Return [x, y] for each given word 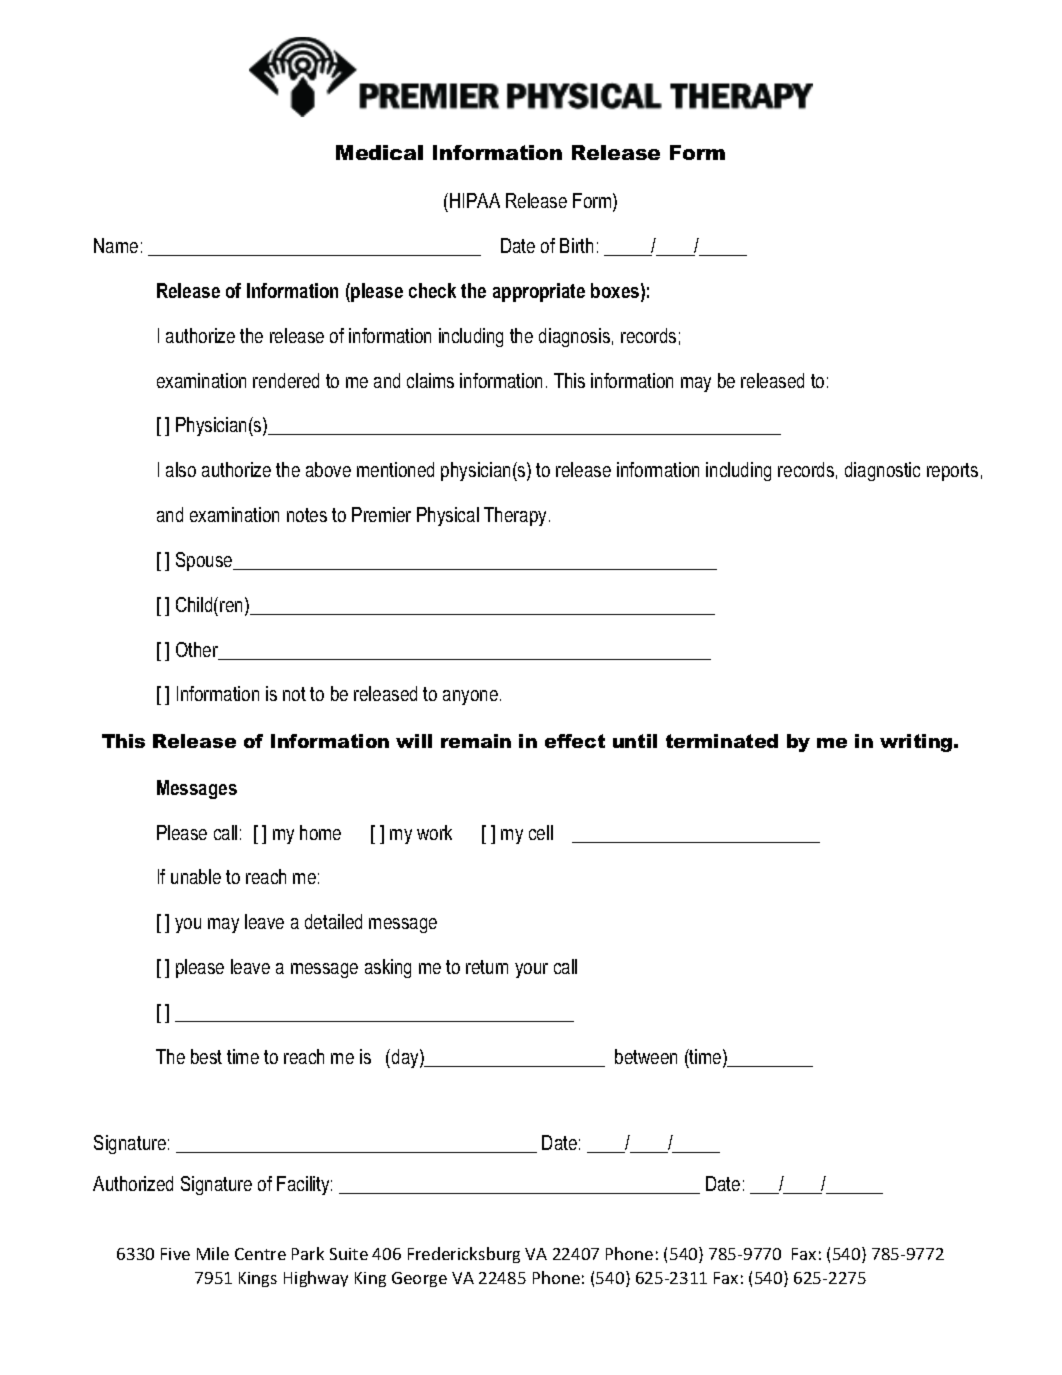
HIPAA [475, 200]
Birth [576, 245]
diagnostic [882, 471]
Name [116, 245]
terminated [722, 741]
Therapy [515, 516]
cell [541, 832]
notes [307, 515]
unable [196, 876]
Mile [213, 1253]
